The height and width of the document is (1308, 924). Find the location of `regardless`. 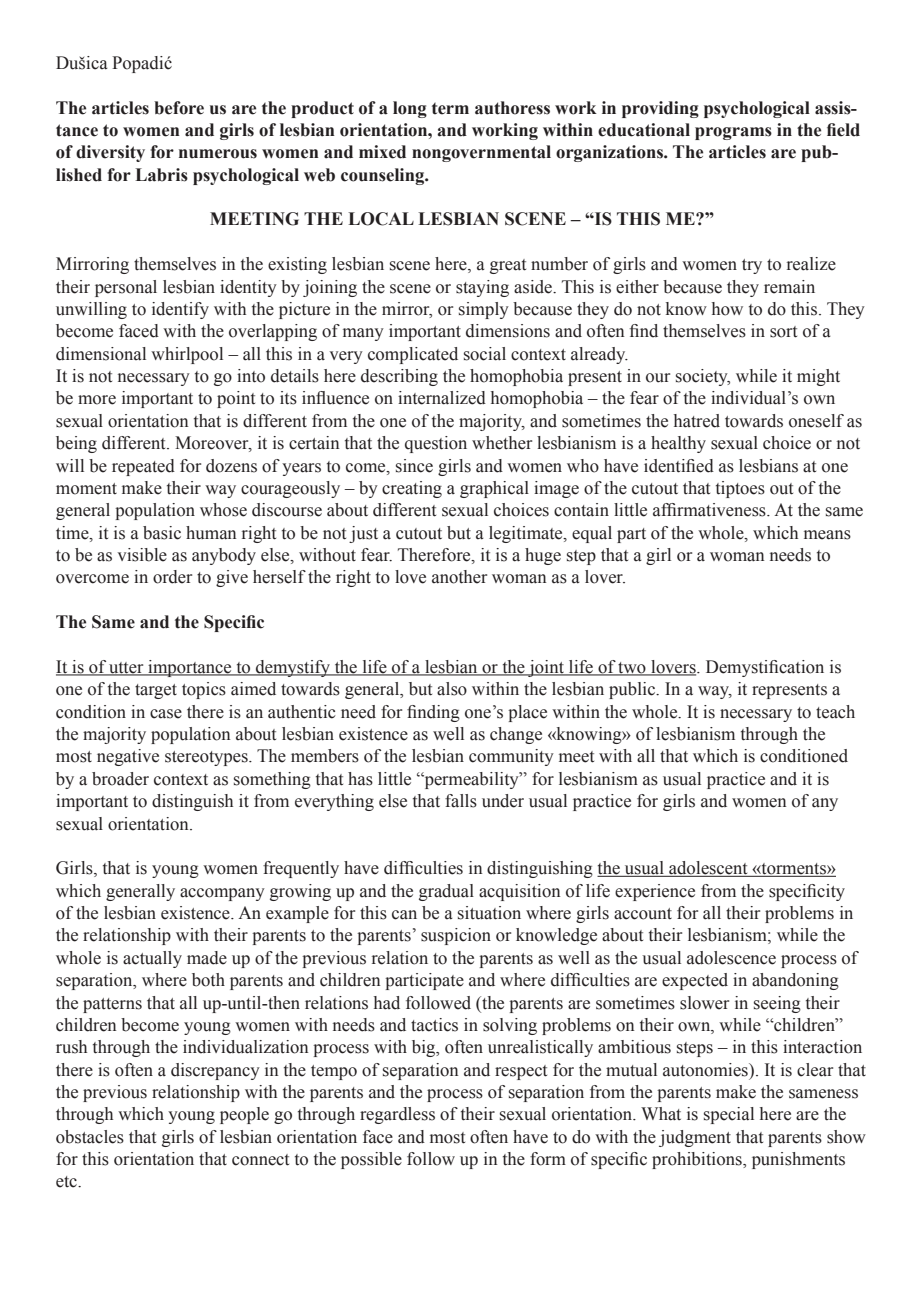

regardless is located at coordinates (397, 1115).
